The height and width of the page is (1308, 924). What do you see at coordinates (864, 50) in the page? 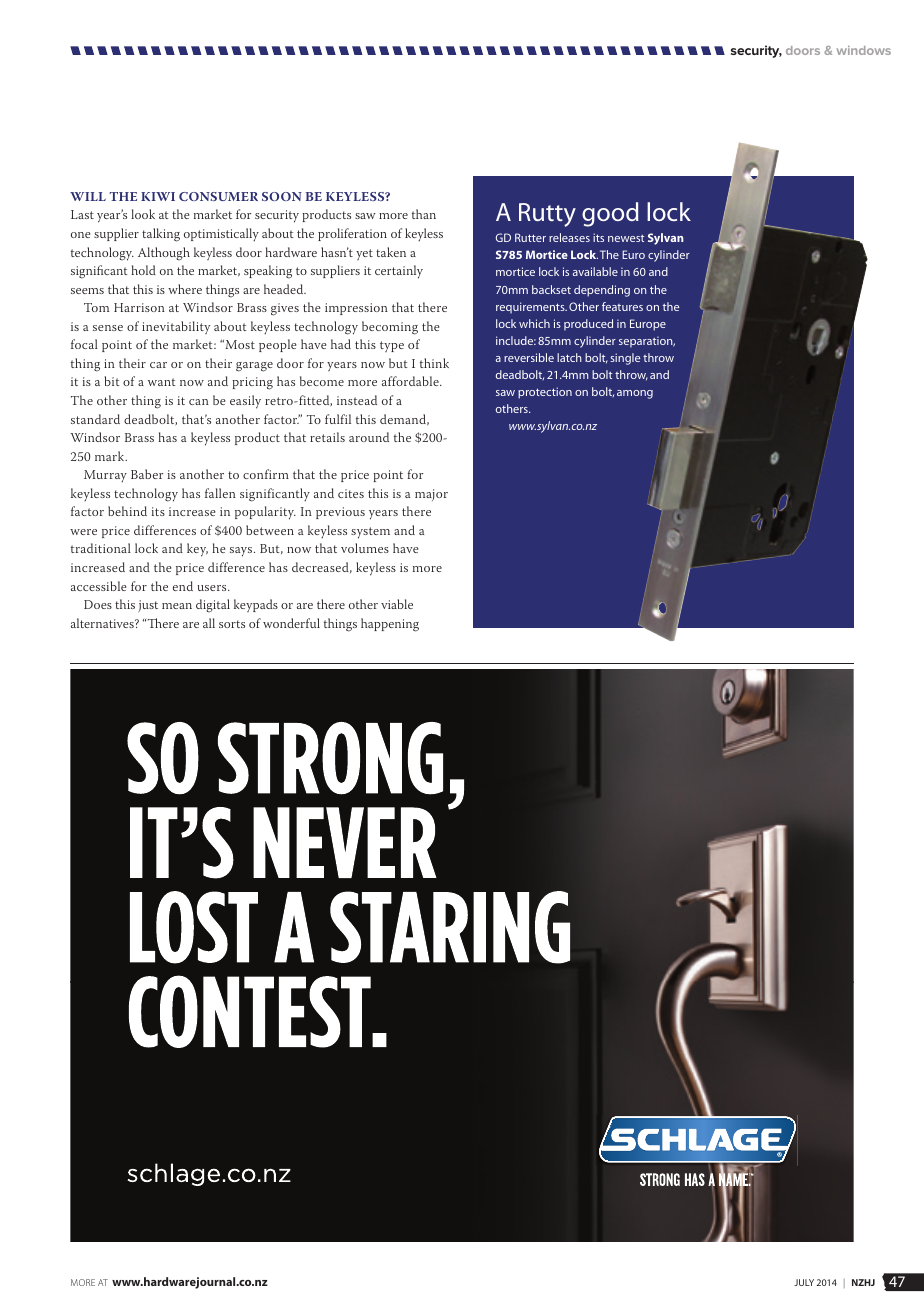
I see `windows` at bounding box center [864, 50].
